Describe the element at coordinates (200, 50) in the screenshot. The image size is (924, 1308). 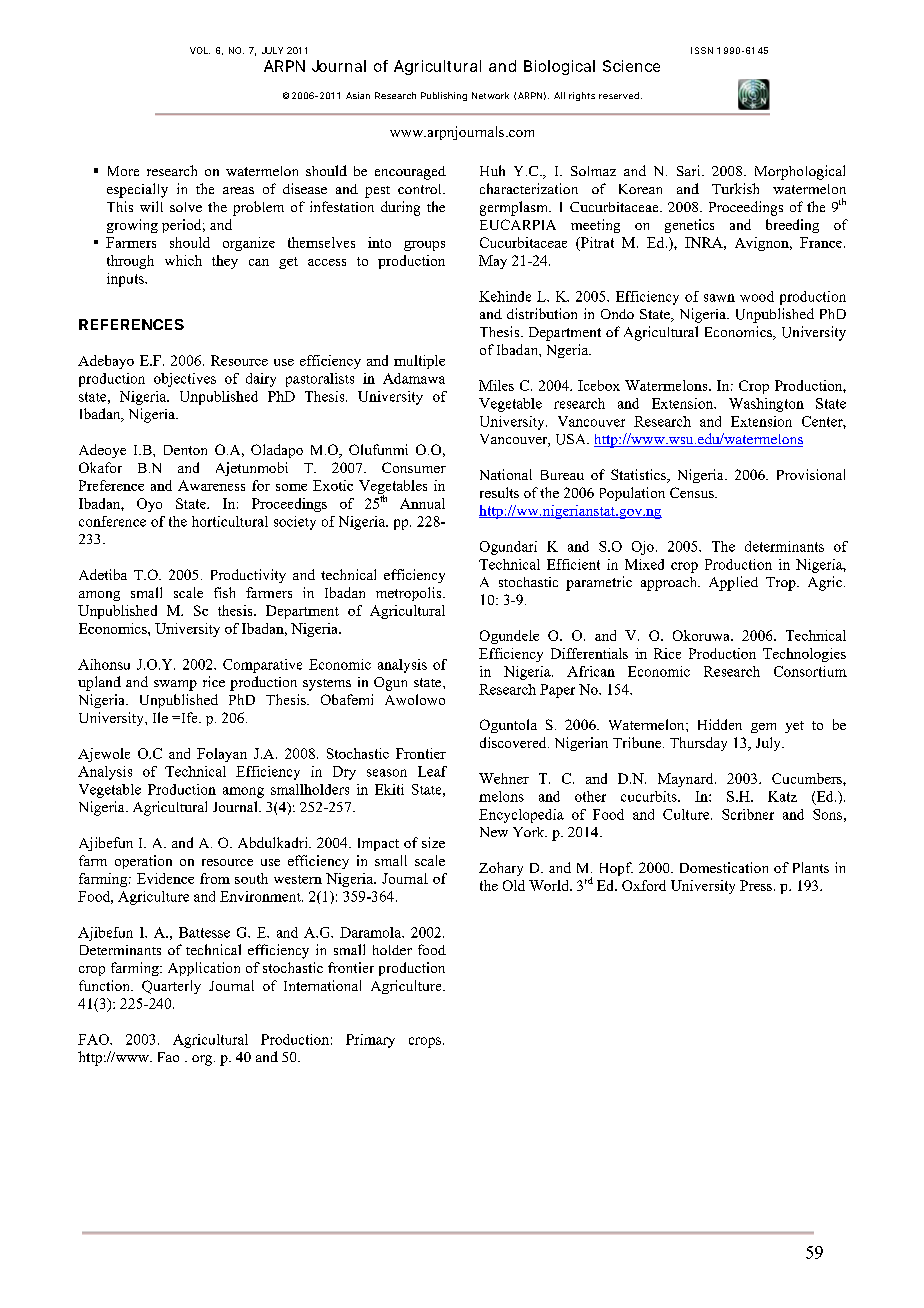
I see `VOL` at that location.
